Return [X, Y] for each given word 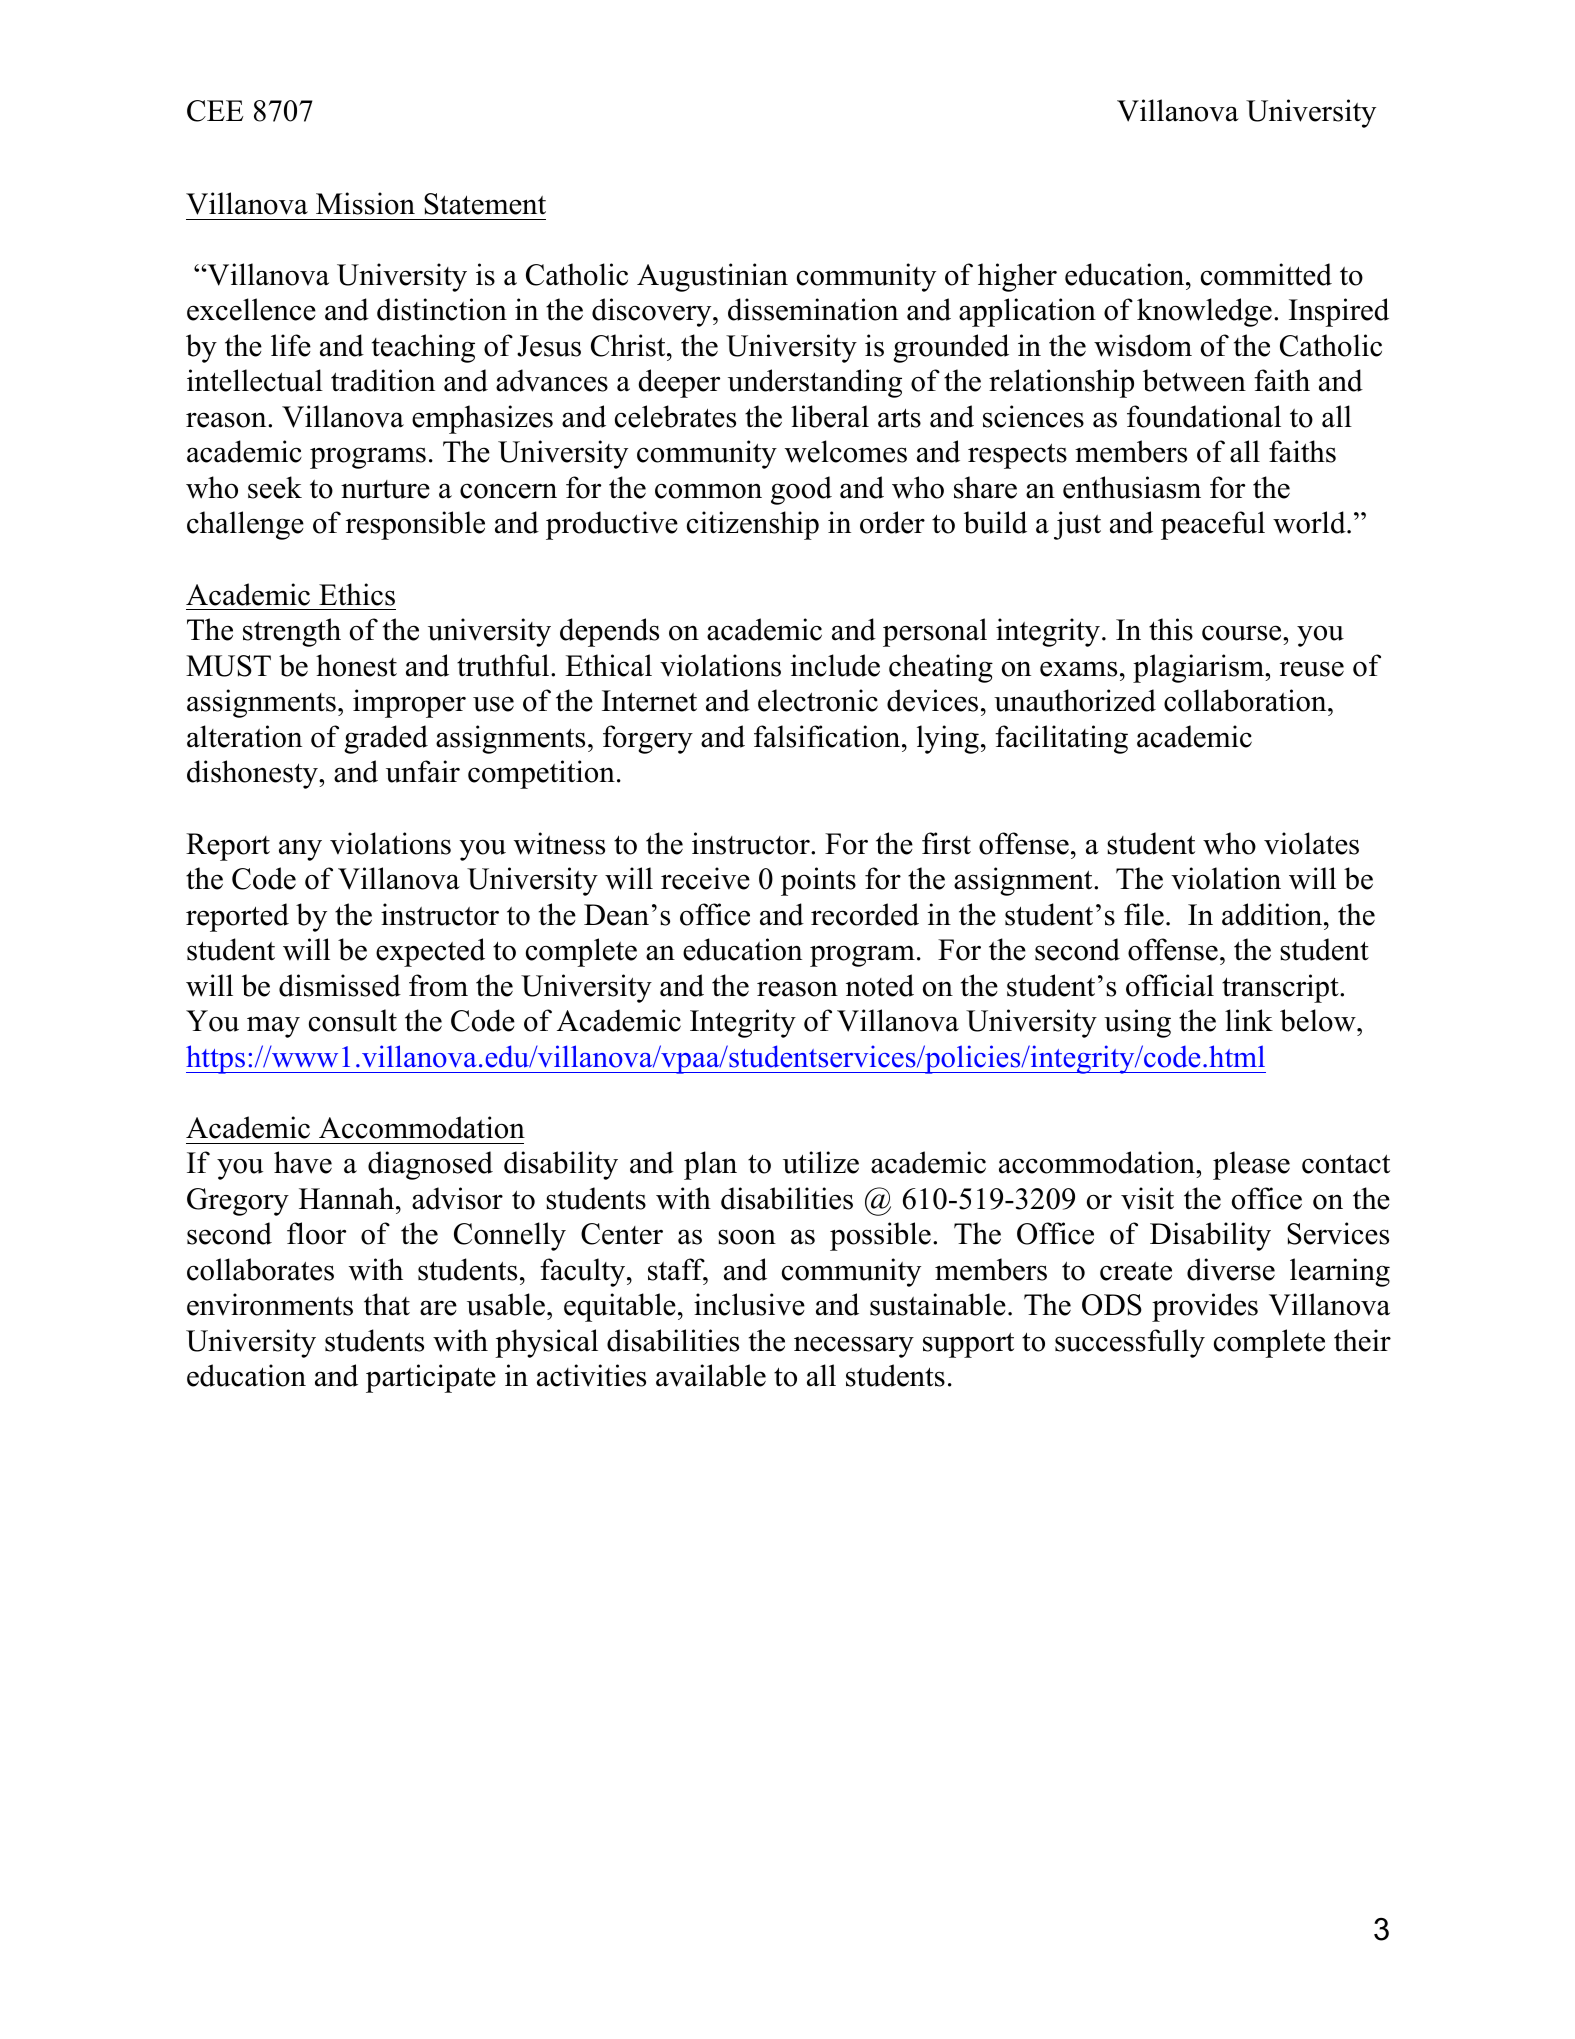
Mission [365, 203]
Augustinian [712, 277]
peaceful [1213, 525]
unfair [423, 771]
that [387, 1304]
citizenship [753, 525]
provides [1205, 1307]
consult [353, 1020]
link [1249, 1020]
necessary [854, 1347]
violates [1311, 843]
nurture [385, 489]
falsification [828, 736]
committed [1266, 274]
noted [880, 985]
